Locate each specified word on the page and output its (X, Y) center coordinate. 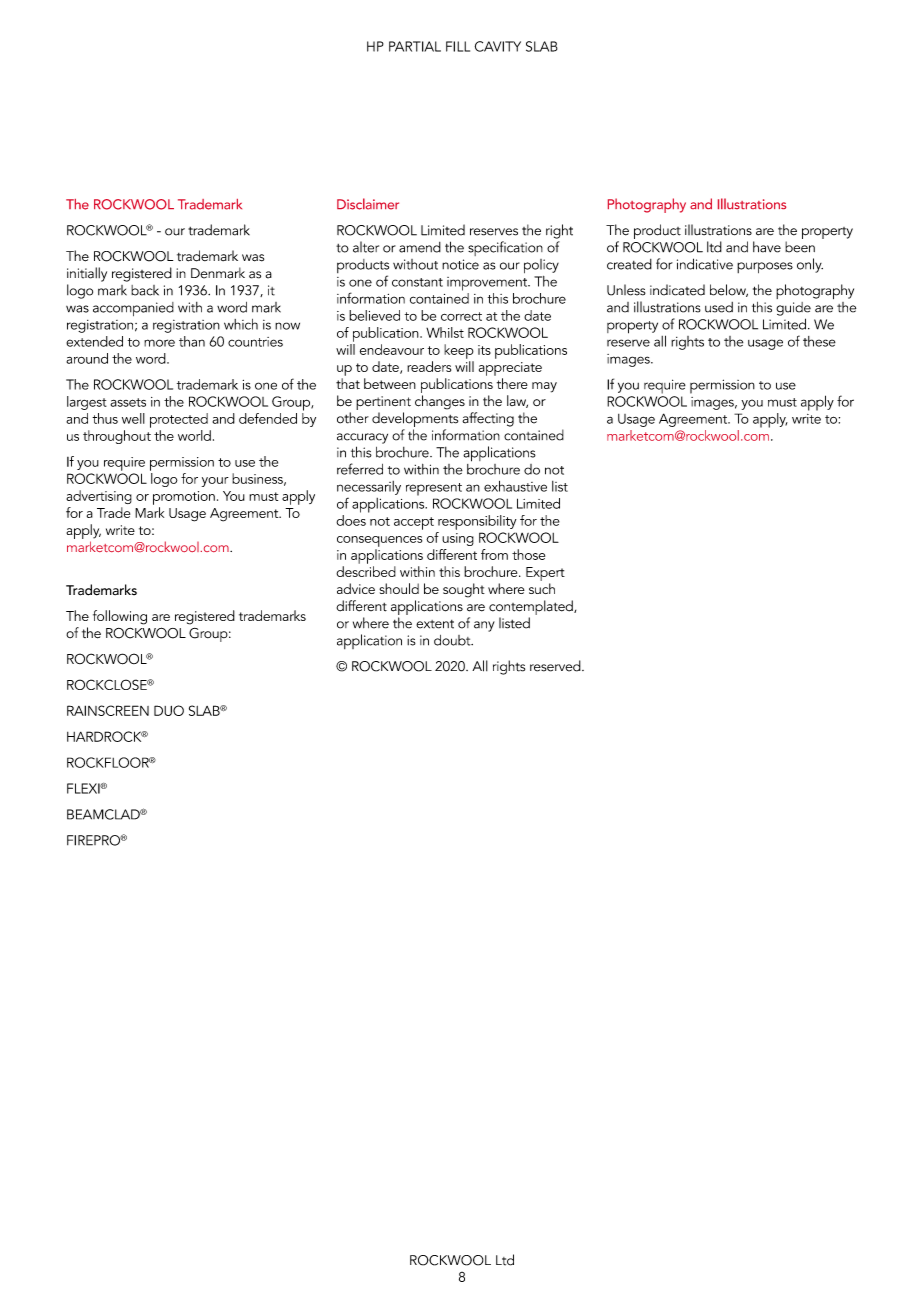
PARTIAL (415, 46)
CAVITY (498, 46)
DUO (169, 710)
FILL (458, 46)
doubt (453, 640)
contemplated (532, 609)
